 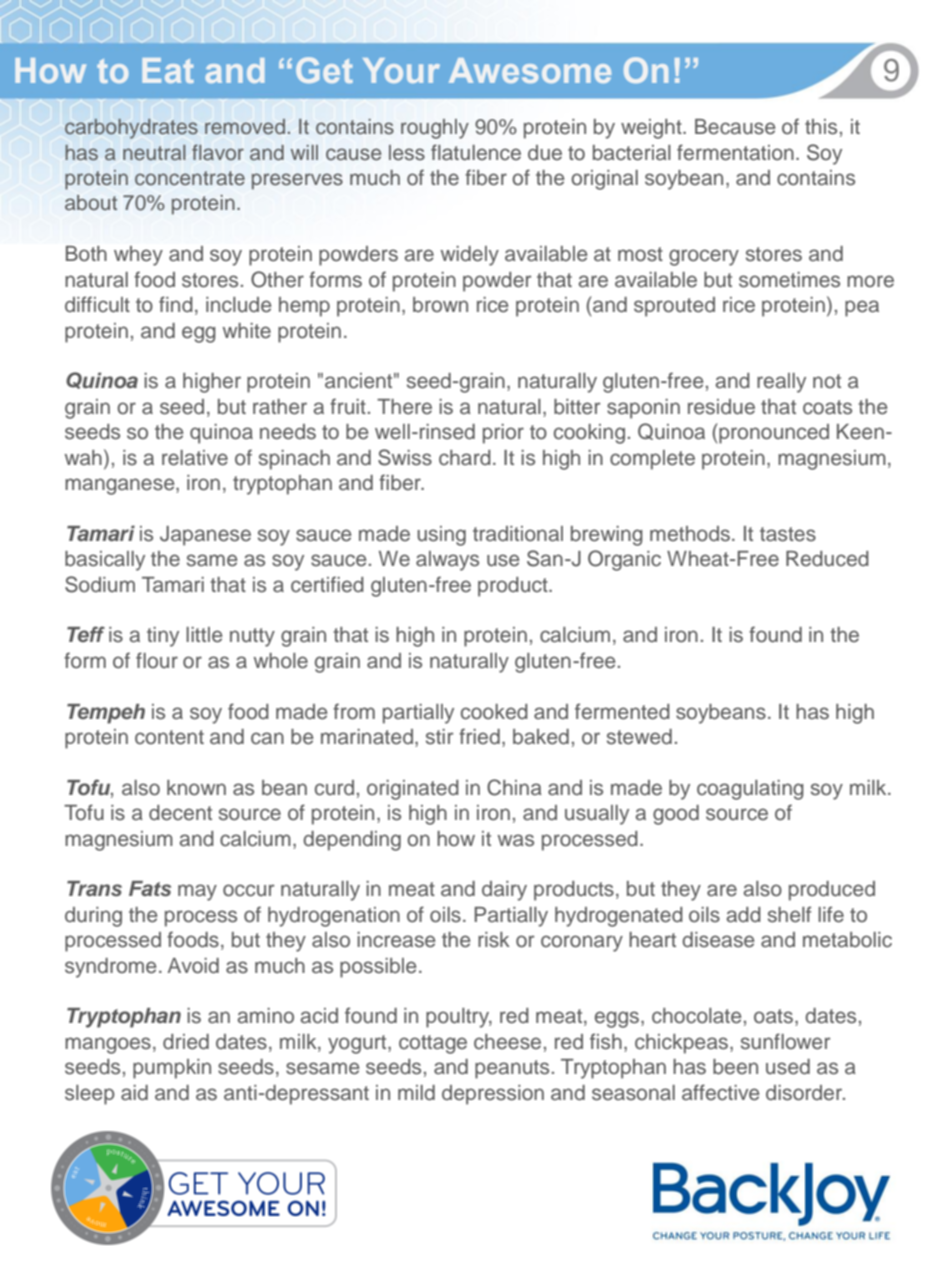 I want to click on brown, so click(x=440, y=305).
